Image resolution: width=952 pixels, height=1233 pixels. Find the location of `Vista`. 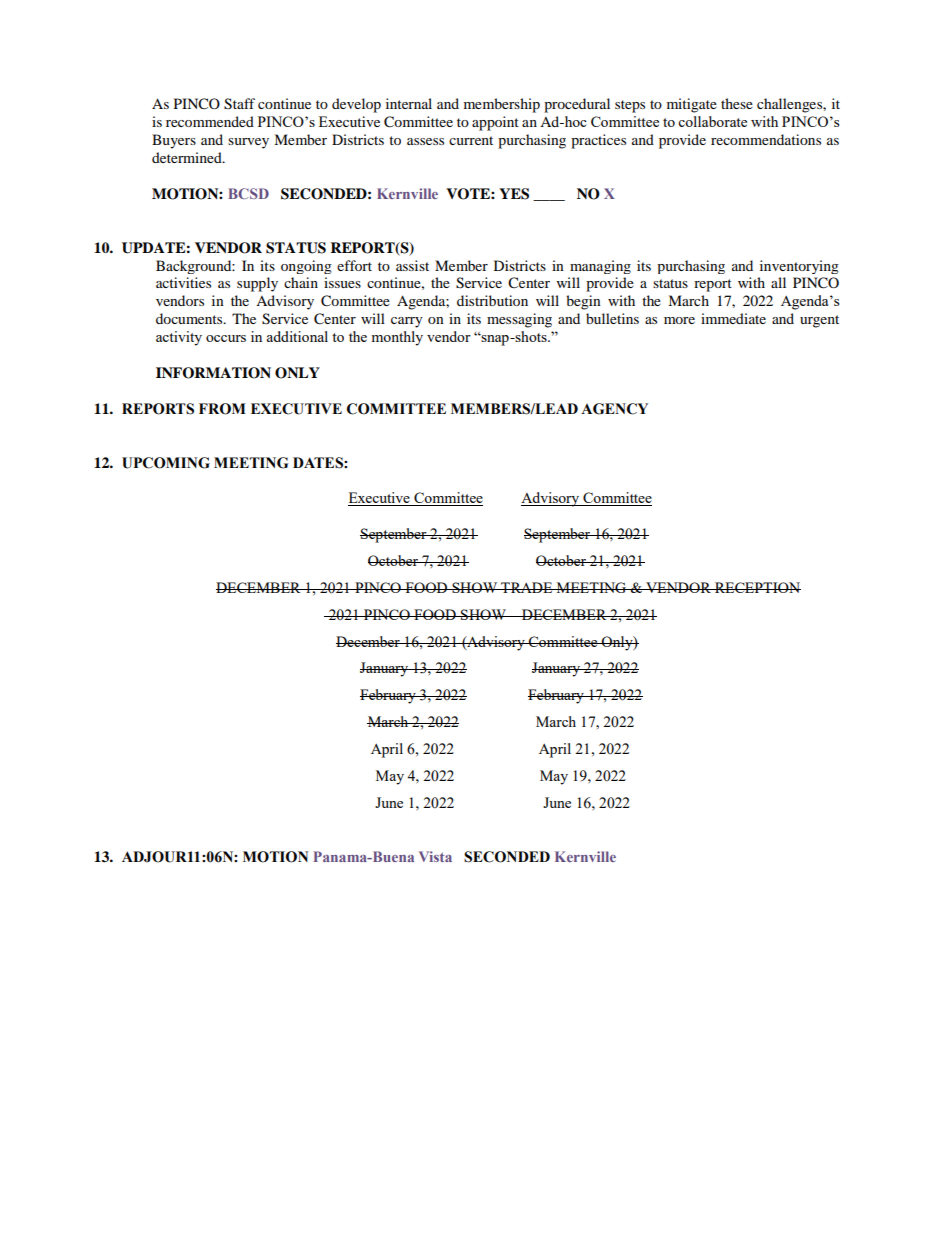

Vista is located at coordinates (435, 856).
